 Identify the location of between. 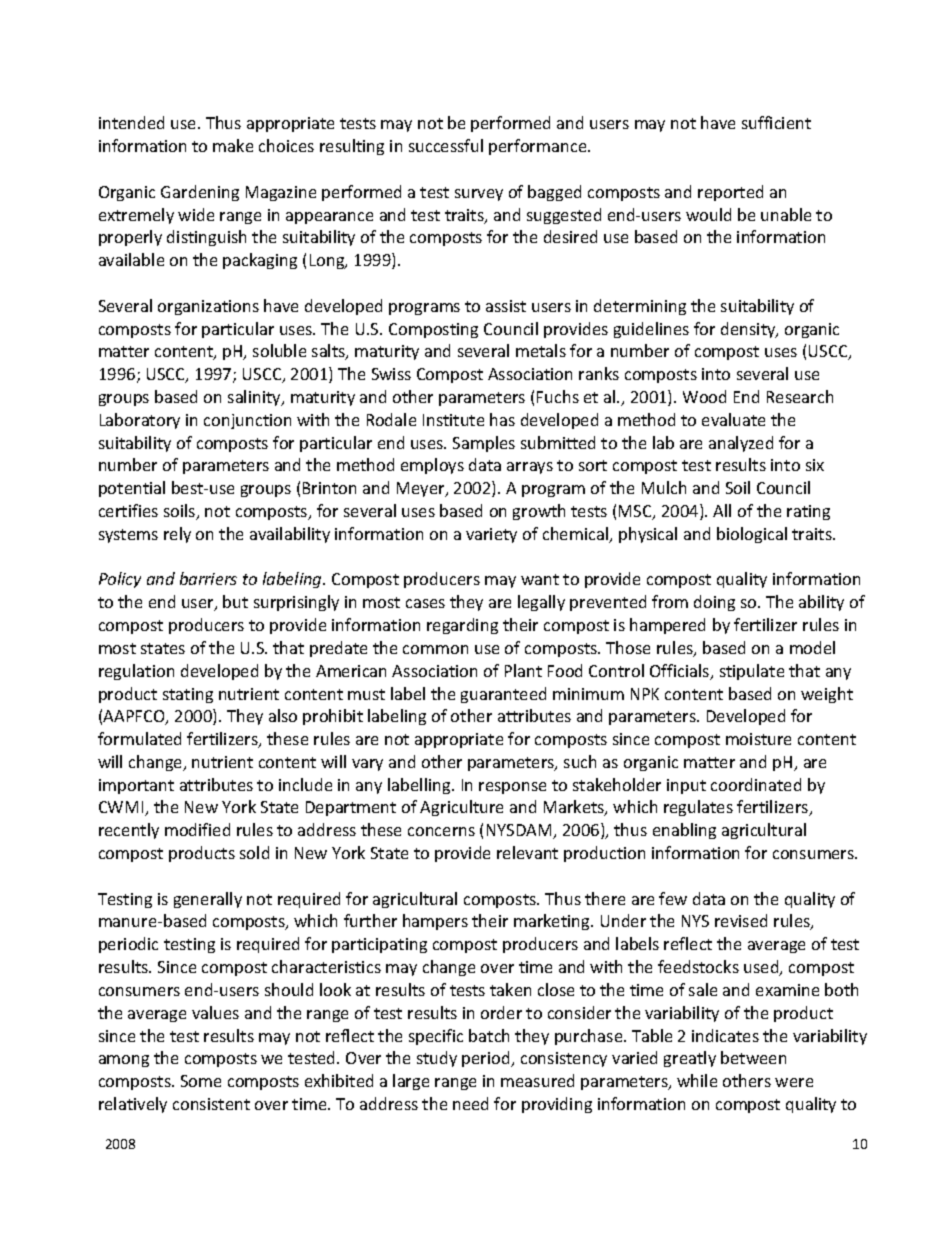
(753, 1057).
